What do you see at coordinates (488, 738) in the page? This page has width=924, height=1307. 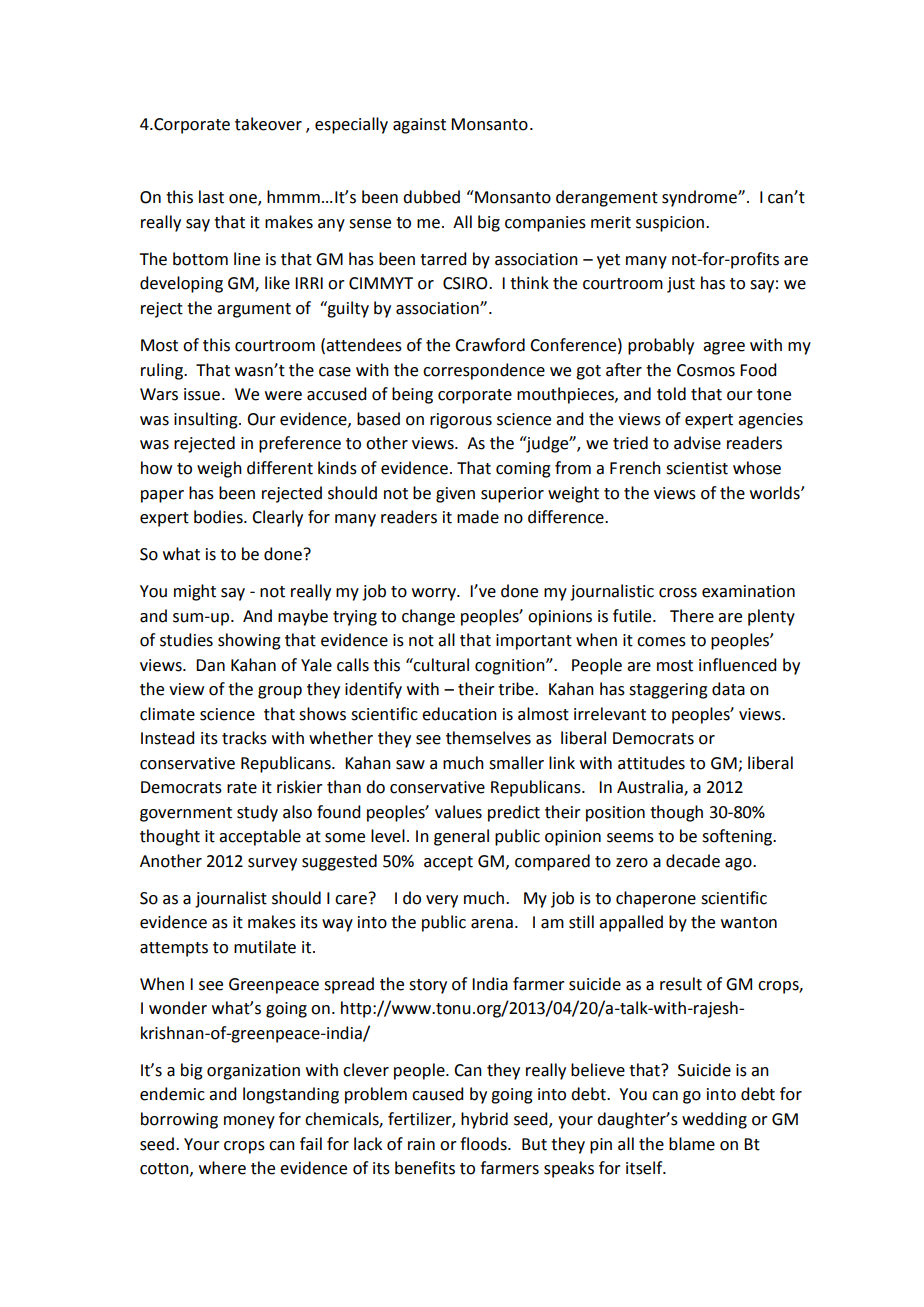 I see `themselves` at bounding box center [488, 738].
